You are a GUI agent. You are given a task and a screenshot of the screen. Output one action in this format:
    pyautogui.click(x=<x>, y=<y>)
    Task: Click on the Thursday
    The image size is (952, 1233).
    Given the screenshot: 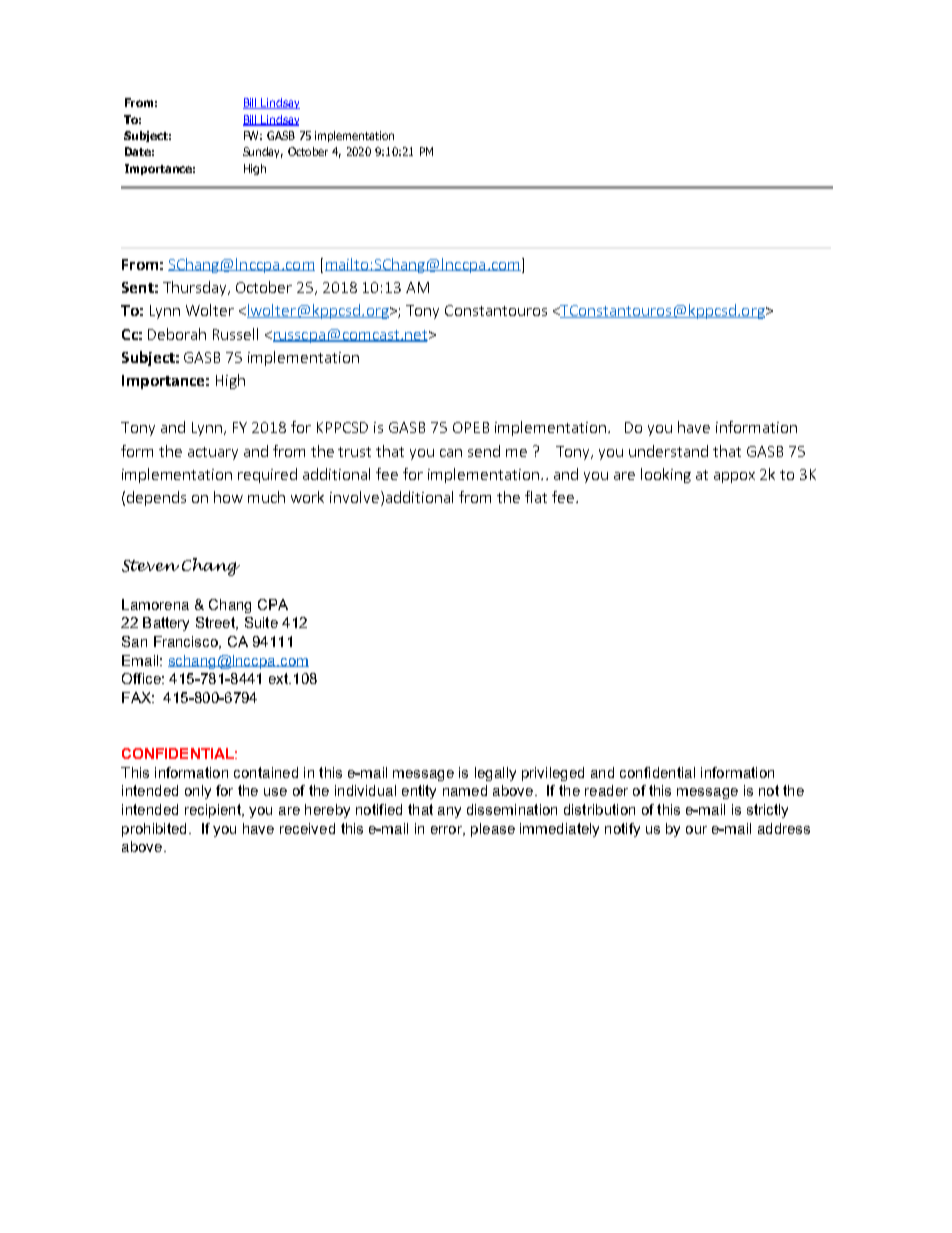 What is the action you would take?
    pyautogui.click(x=196, y=288)
